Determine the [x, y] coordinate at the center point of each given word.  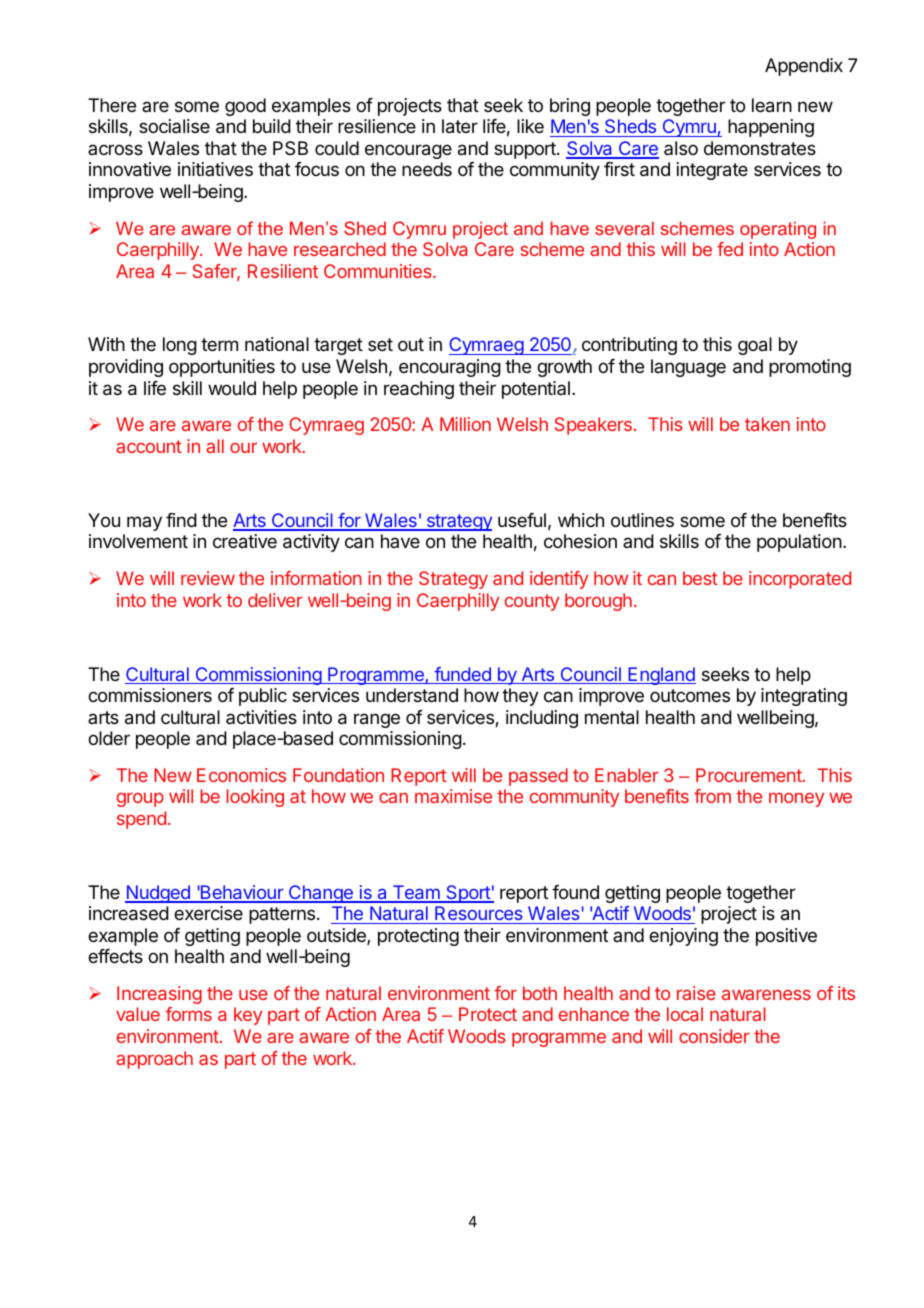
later [460, 126]
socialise [174, 126]
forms [188, 1014]
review [208, 578]
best [700, 578]
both [540, 993]
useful [522, 520]
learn [772, 105]
